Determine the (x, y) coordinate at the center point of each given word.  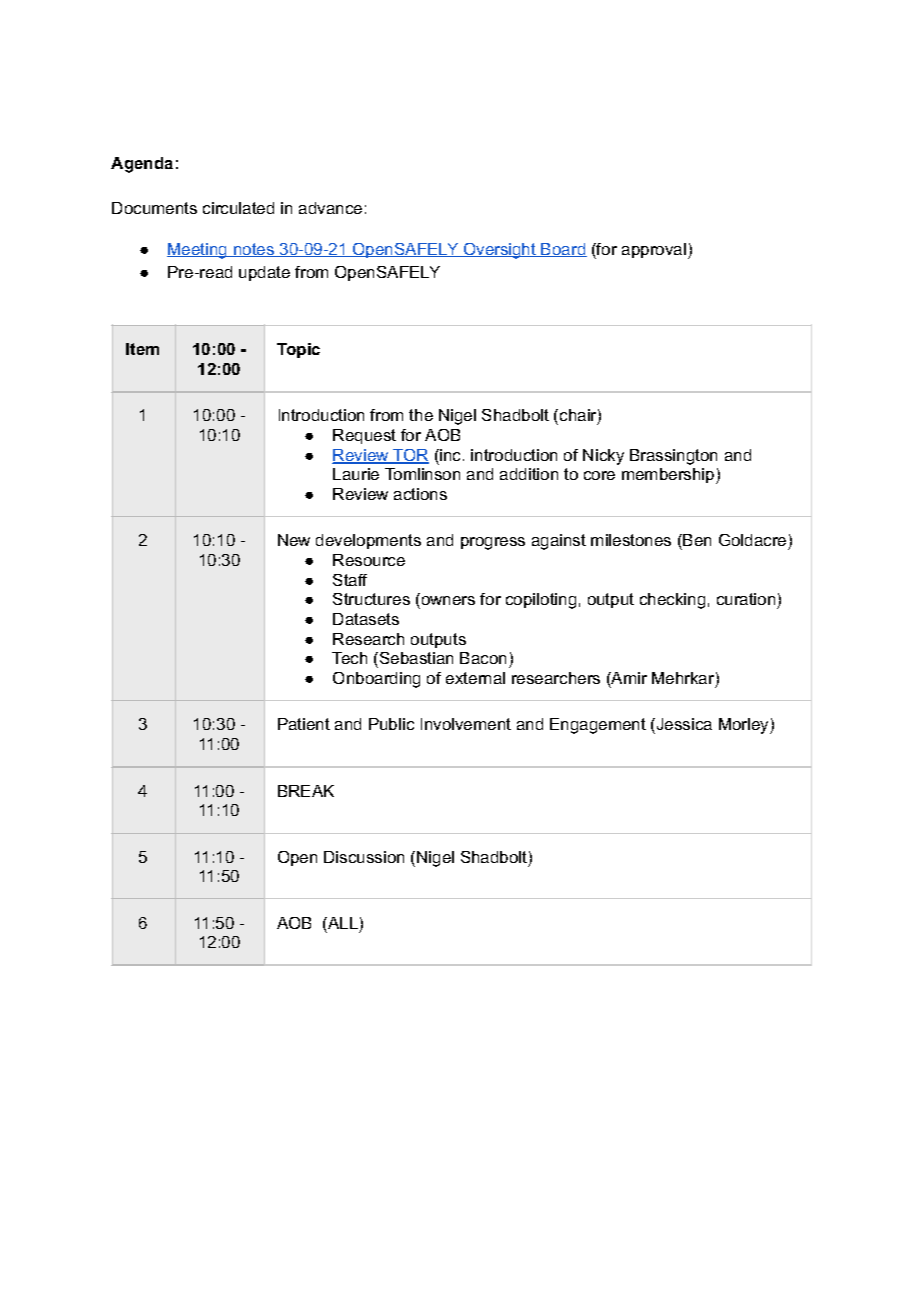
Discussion (364, 857)
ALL (342, 923)
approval (654, 250)
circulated (238, 208)
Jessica (683, 726)
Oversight (500, 251)
